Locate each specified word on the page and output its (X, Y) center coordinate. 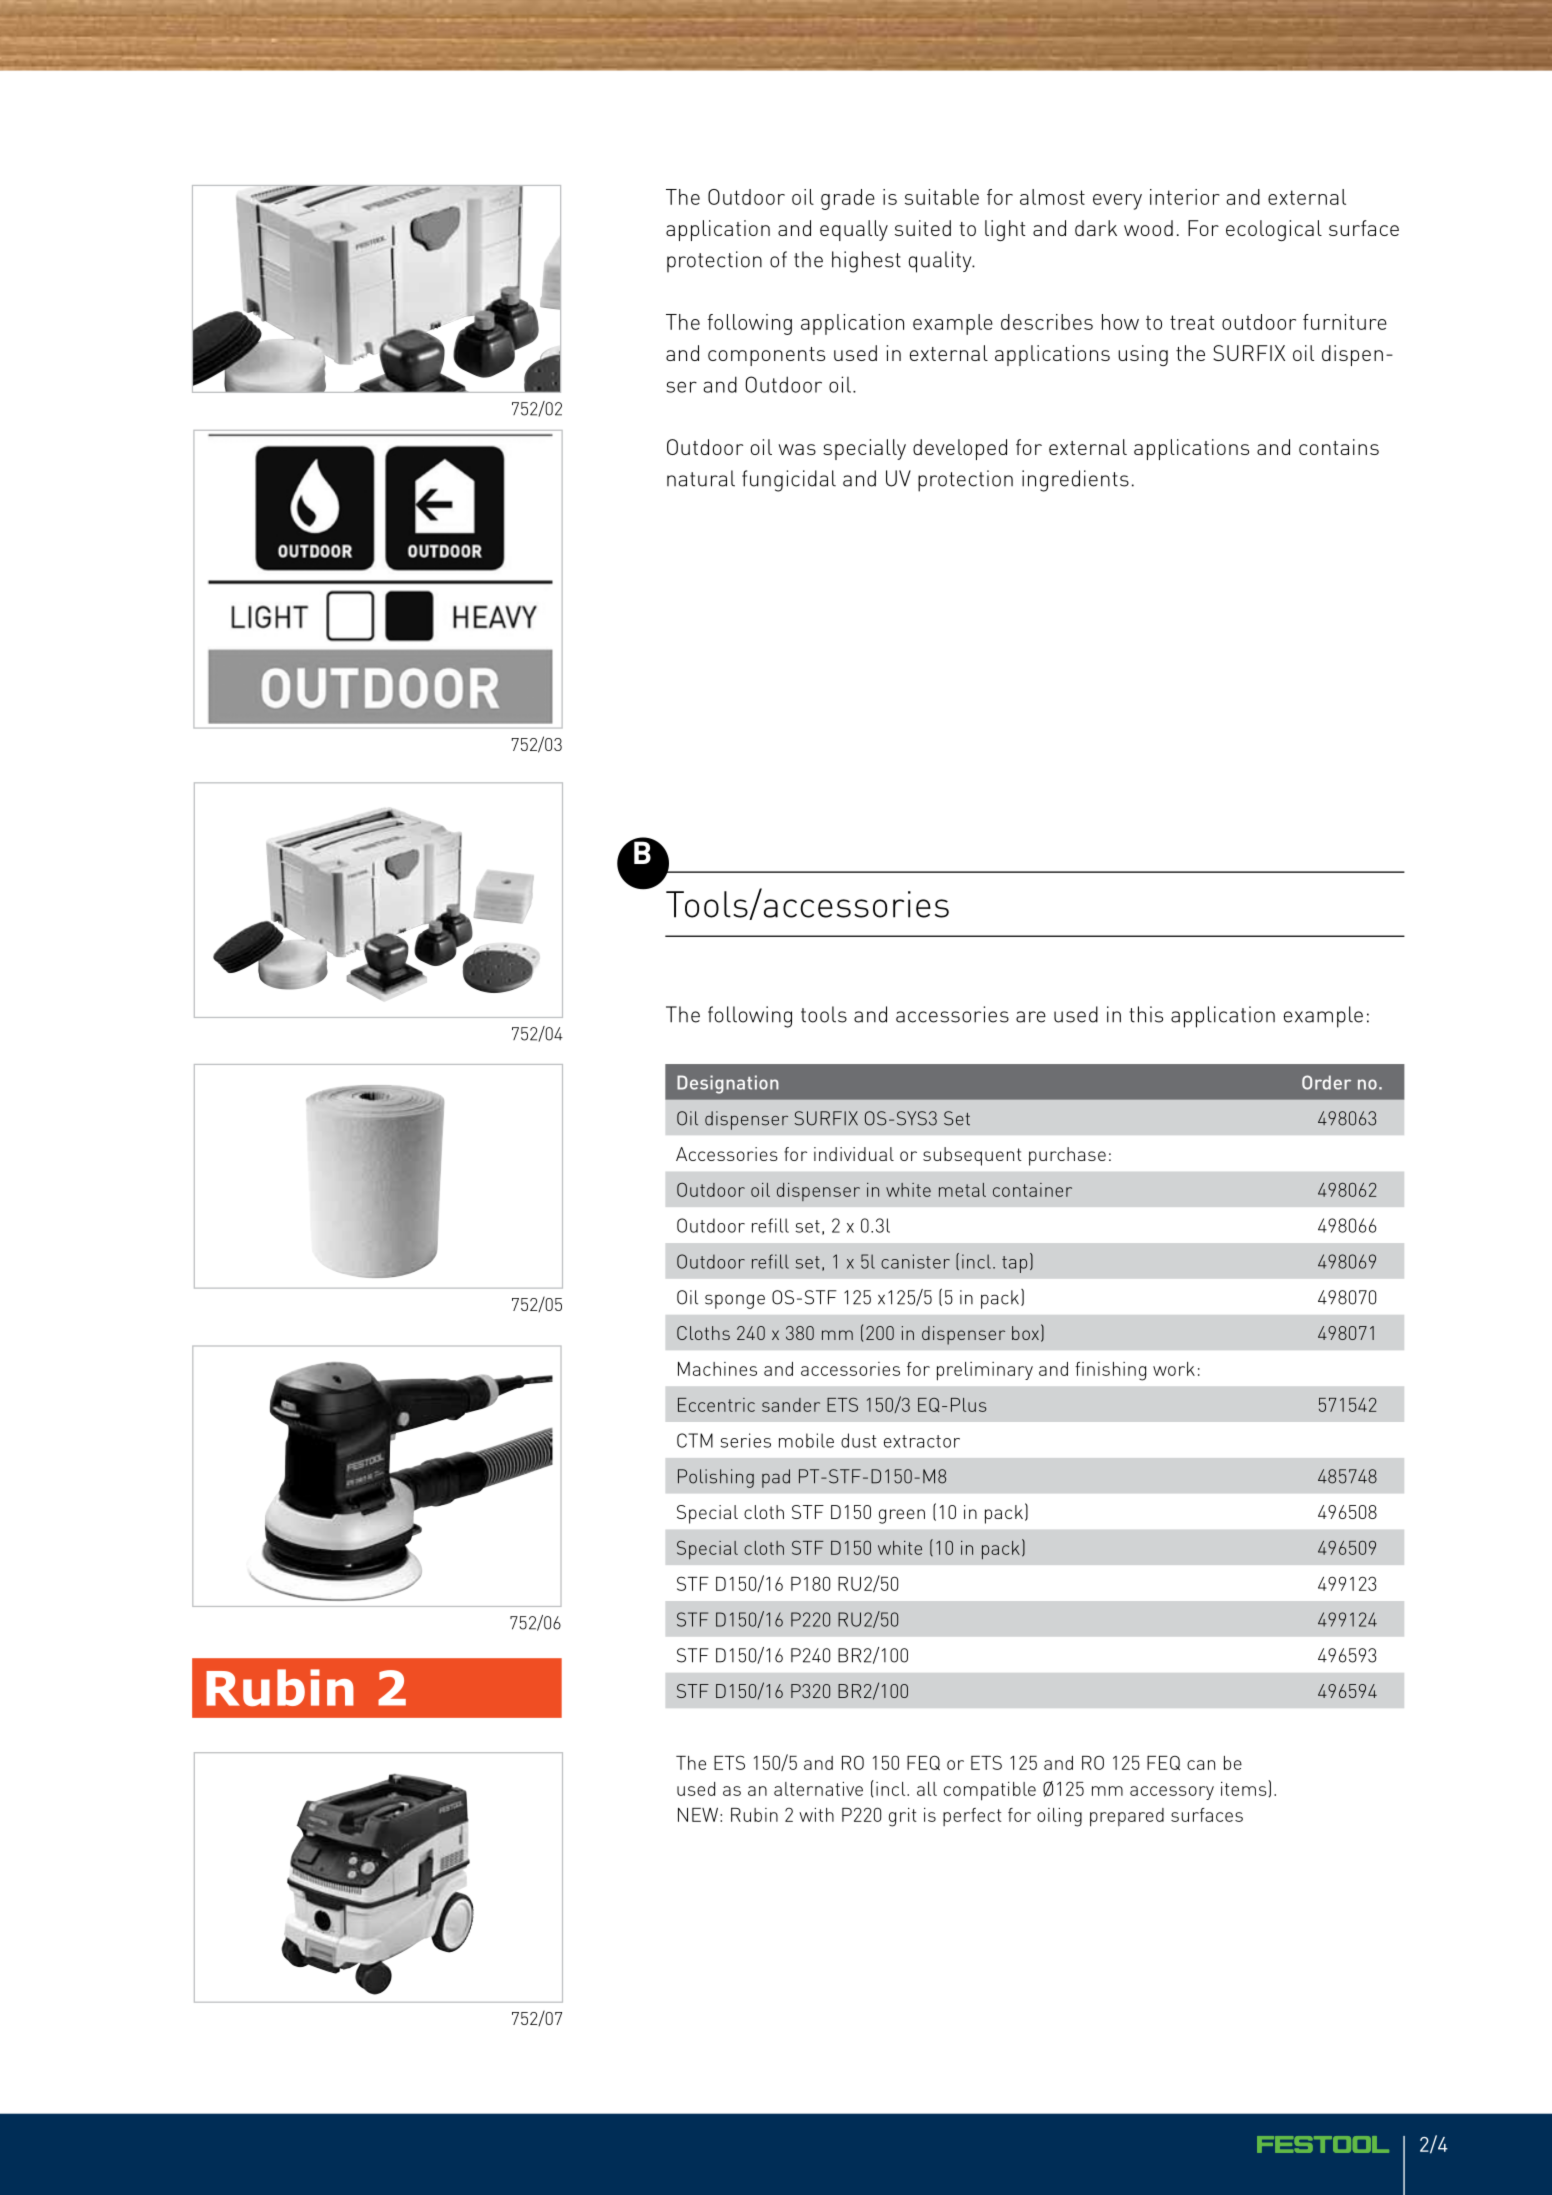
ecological (1274, 230)
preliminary (985, 1371)
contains (1339, 447)
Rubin (754, 1815)
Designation (728, 1084)
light (1005, 230)
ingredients (1075, 481)
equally (854, 230)
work (1174, 1369)
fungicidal (789, 481)
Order (1326, 1082)
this (1146, 1014)
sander (791, 1405)
